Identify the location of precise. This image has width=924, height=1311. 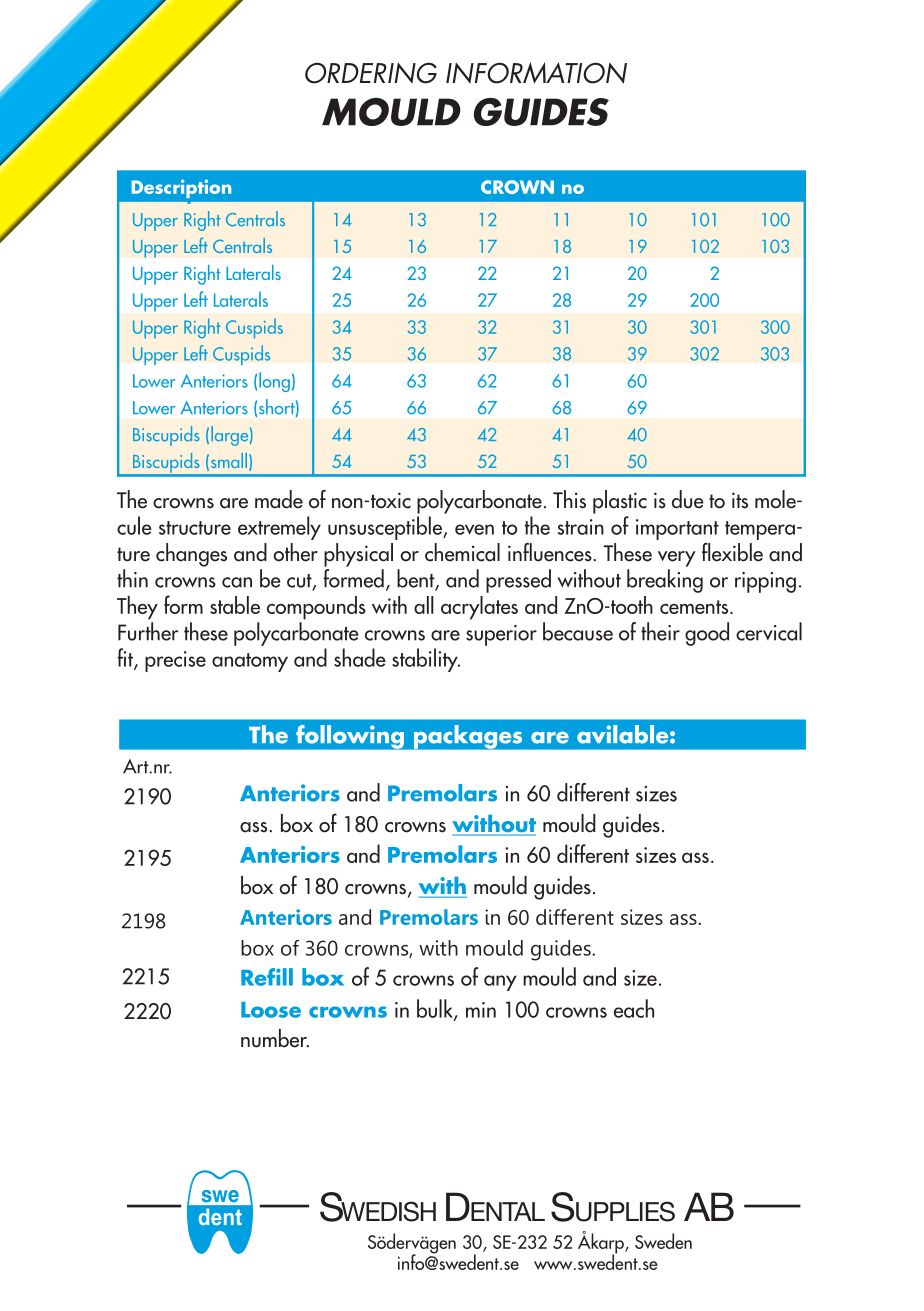
(175, 661).
